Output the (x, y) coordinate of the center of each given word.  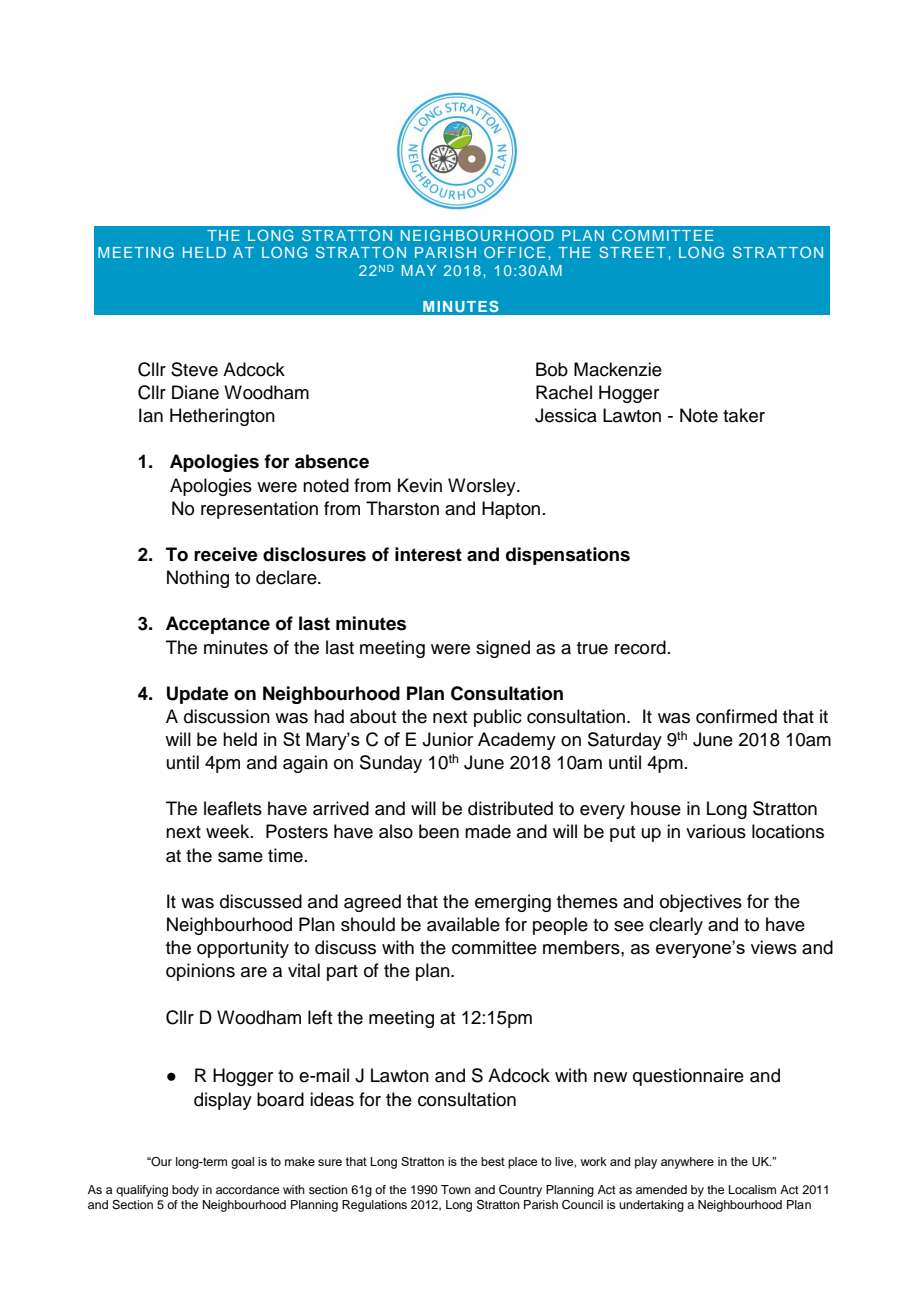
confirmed (736, 716)
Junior (448, 739)
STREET (632, 252)
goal (242, 1163)
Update (198, 695)
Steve (194, 369)
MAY (419, 270)
